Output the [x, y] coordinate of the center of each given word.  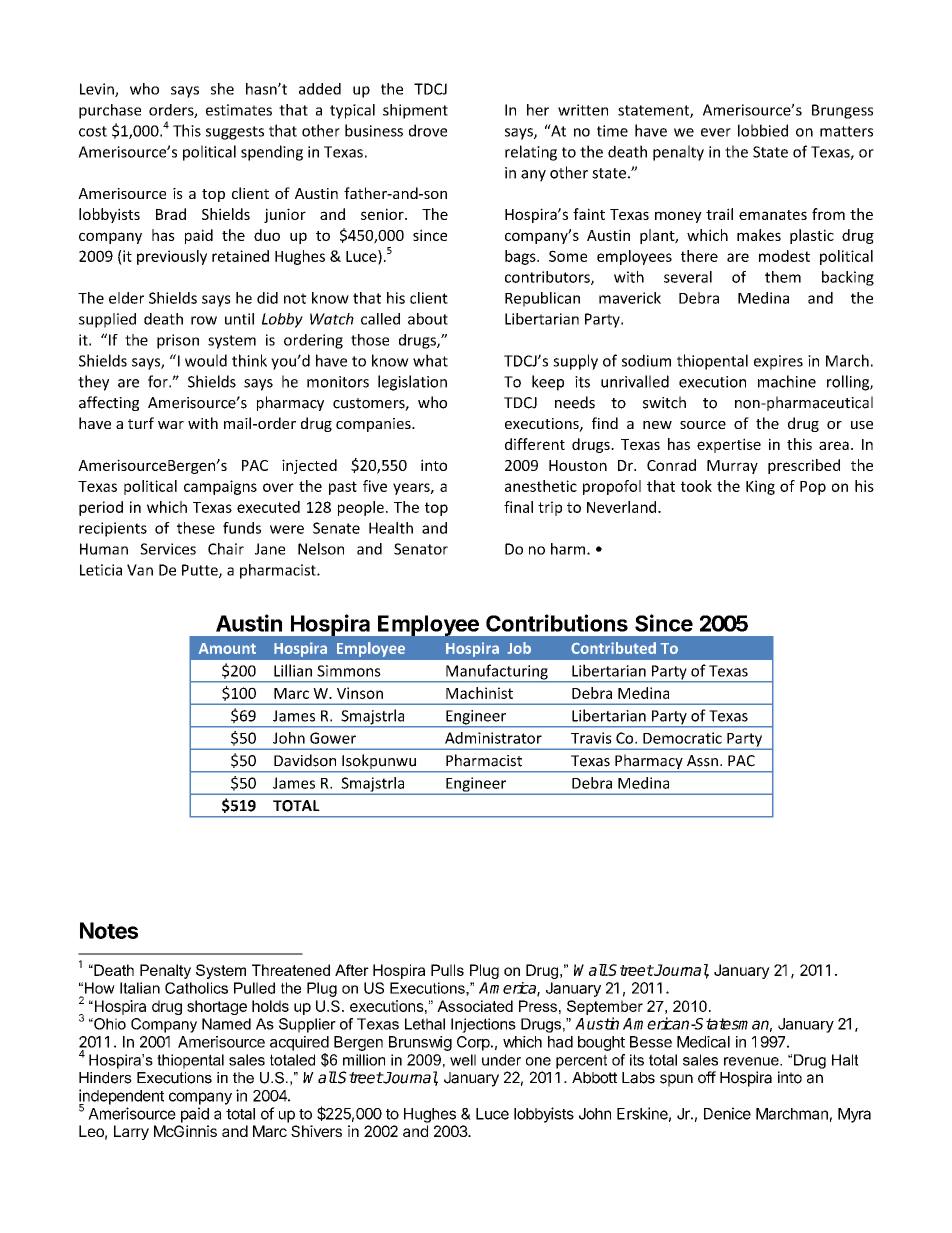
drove [428, 130]
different [535, 444]
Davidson [305, 760]
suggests [235, 133]
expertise [729, 445]
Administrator [493, 738]
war [171, 425]
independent [121, 1098]
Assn [702, 761]
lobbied [763, 130]
